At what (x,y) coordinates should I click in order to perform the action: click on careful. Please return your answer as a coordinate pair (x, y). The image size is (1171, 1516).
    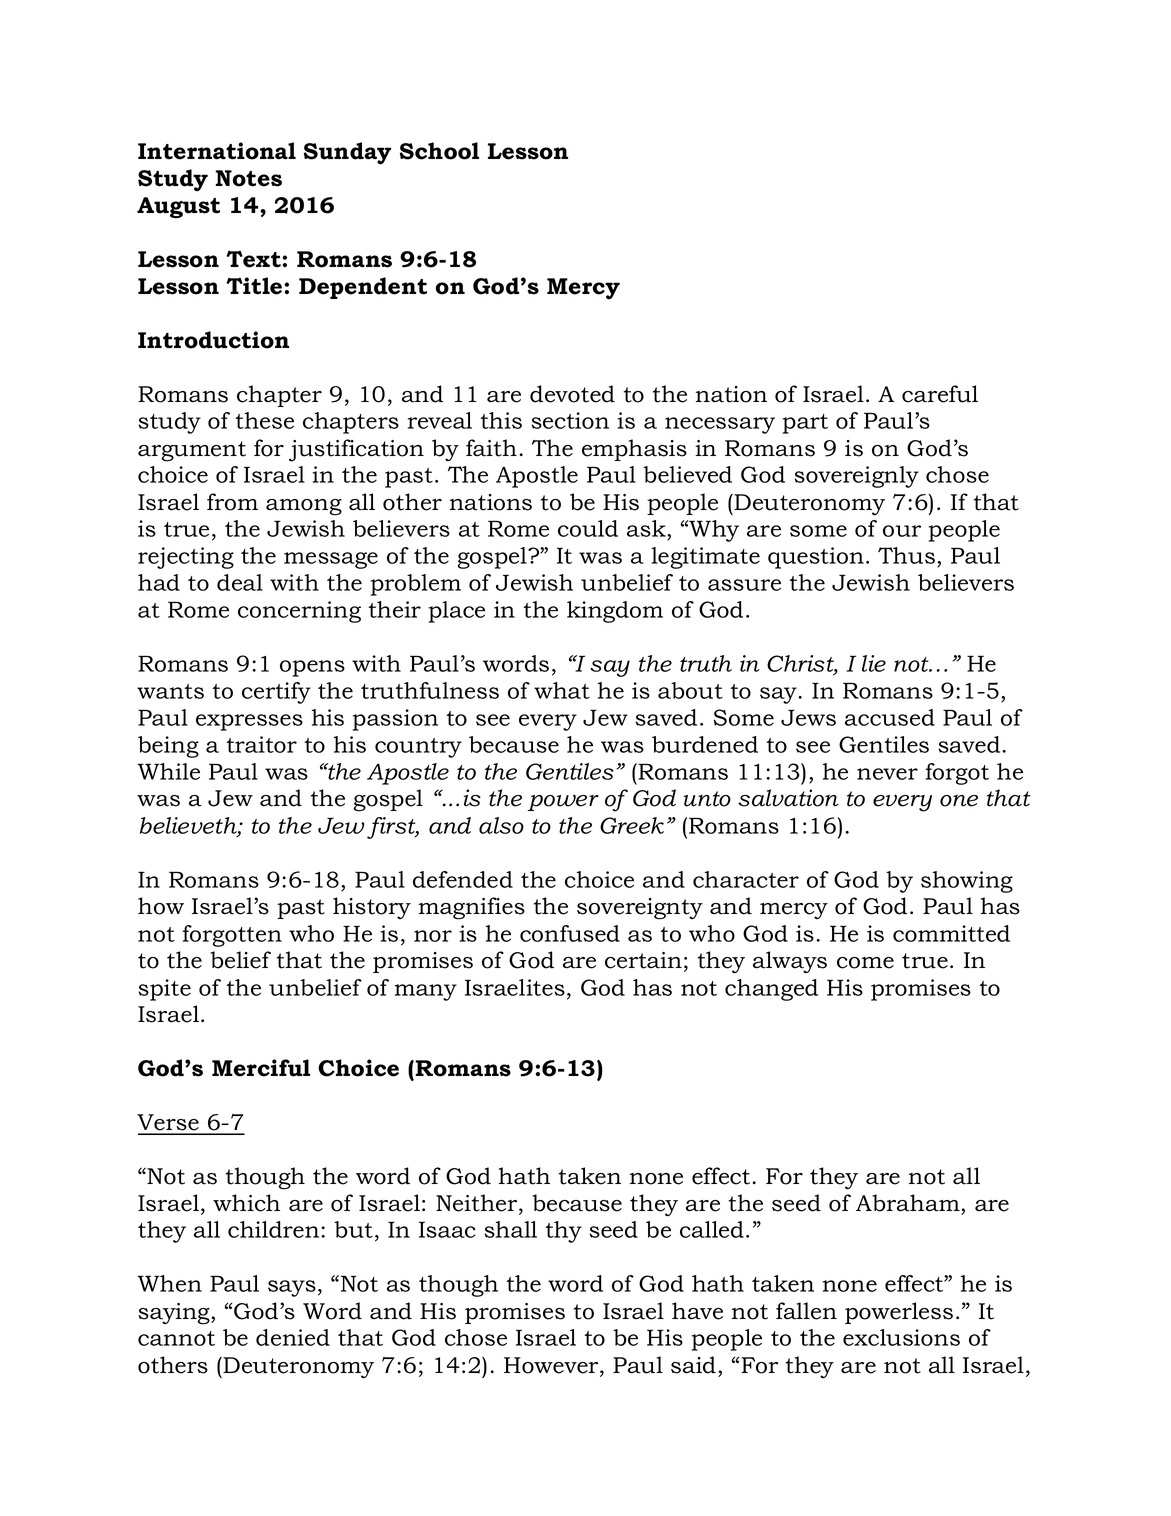
    Looking at the image, I should click on (940, 394).
